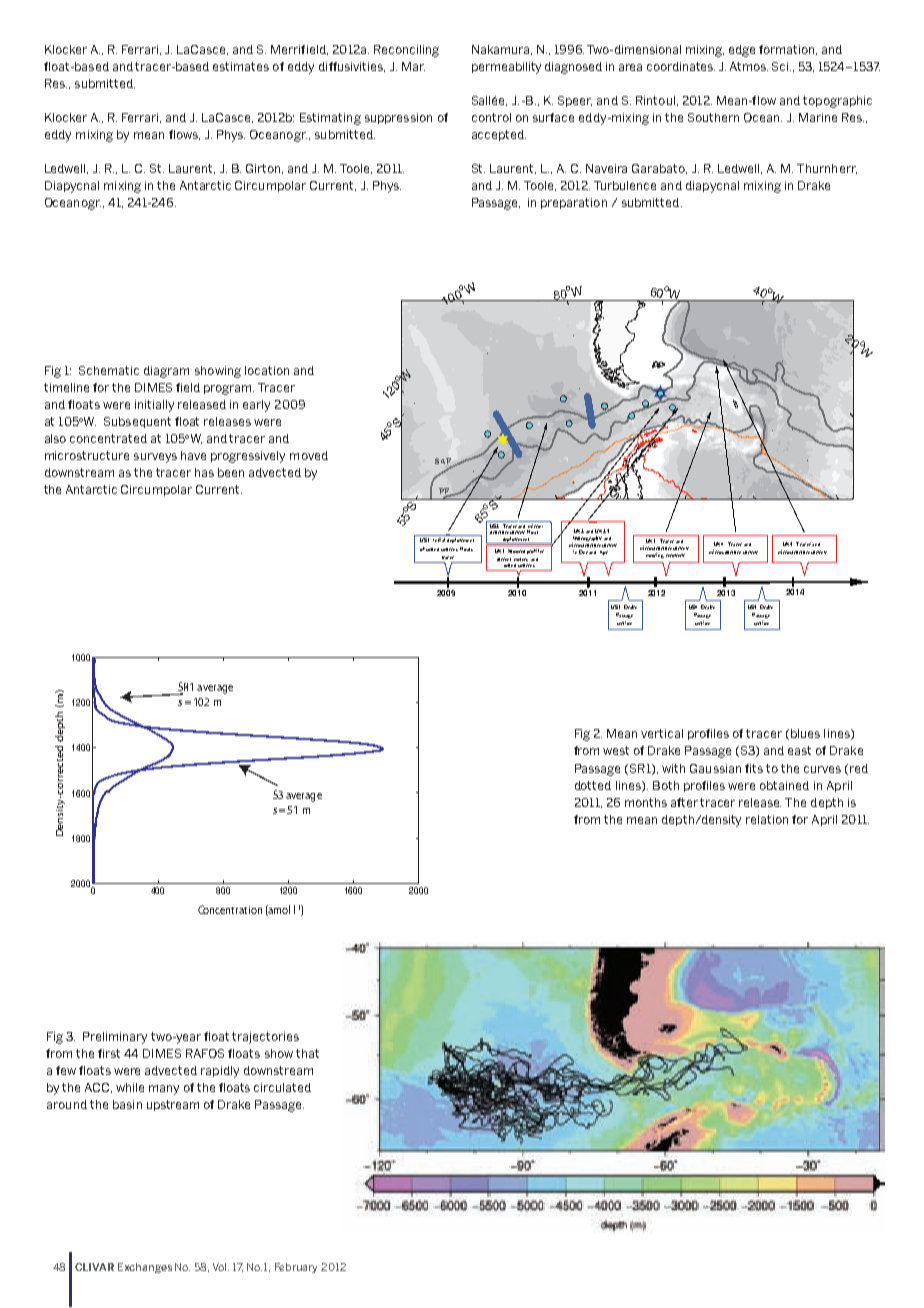 The width and height of the page is (924, 1308). What do you see at coordinates (749, 66) in the page?
I see `Atmos` at bounding box center [749, 66].
